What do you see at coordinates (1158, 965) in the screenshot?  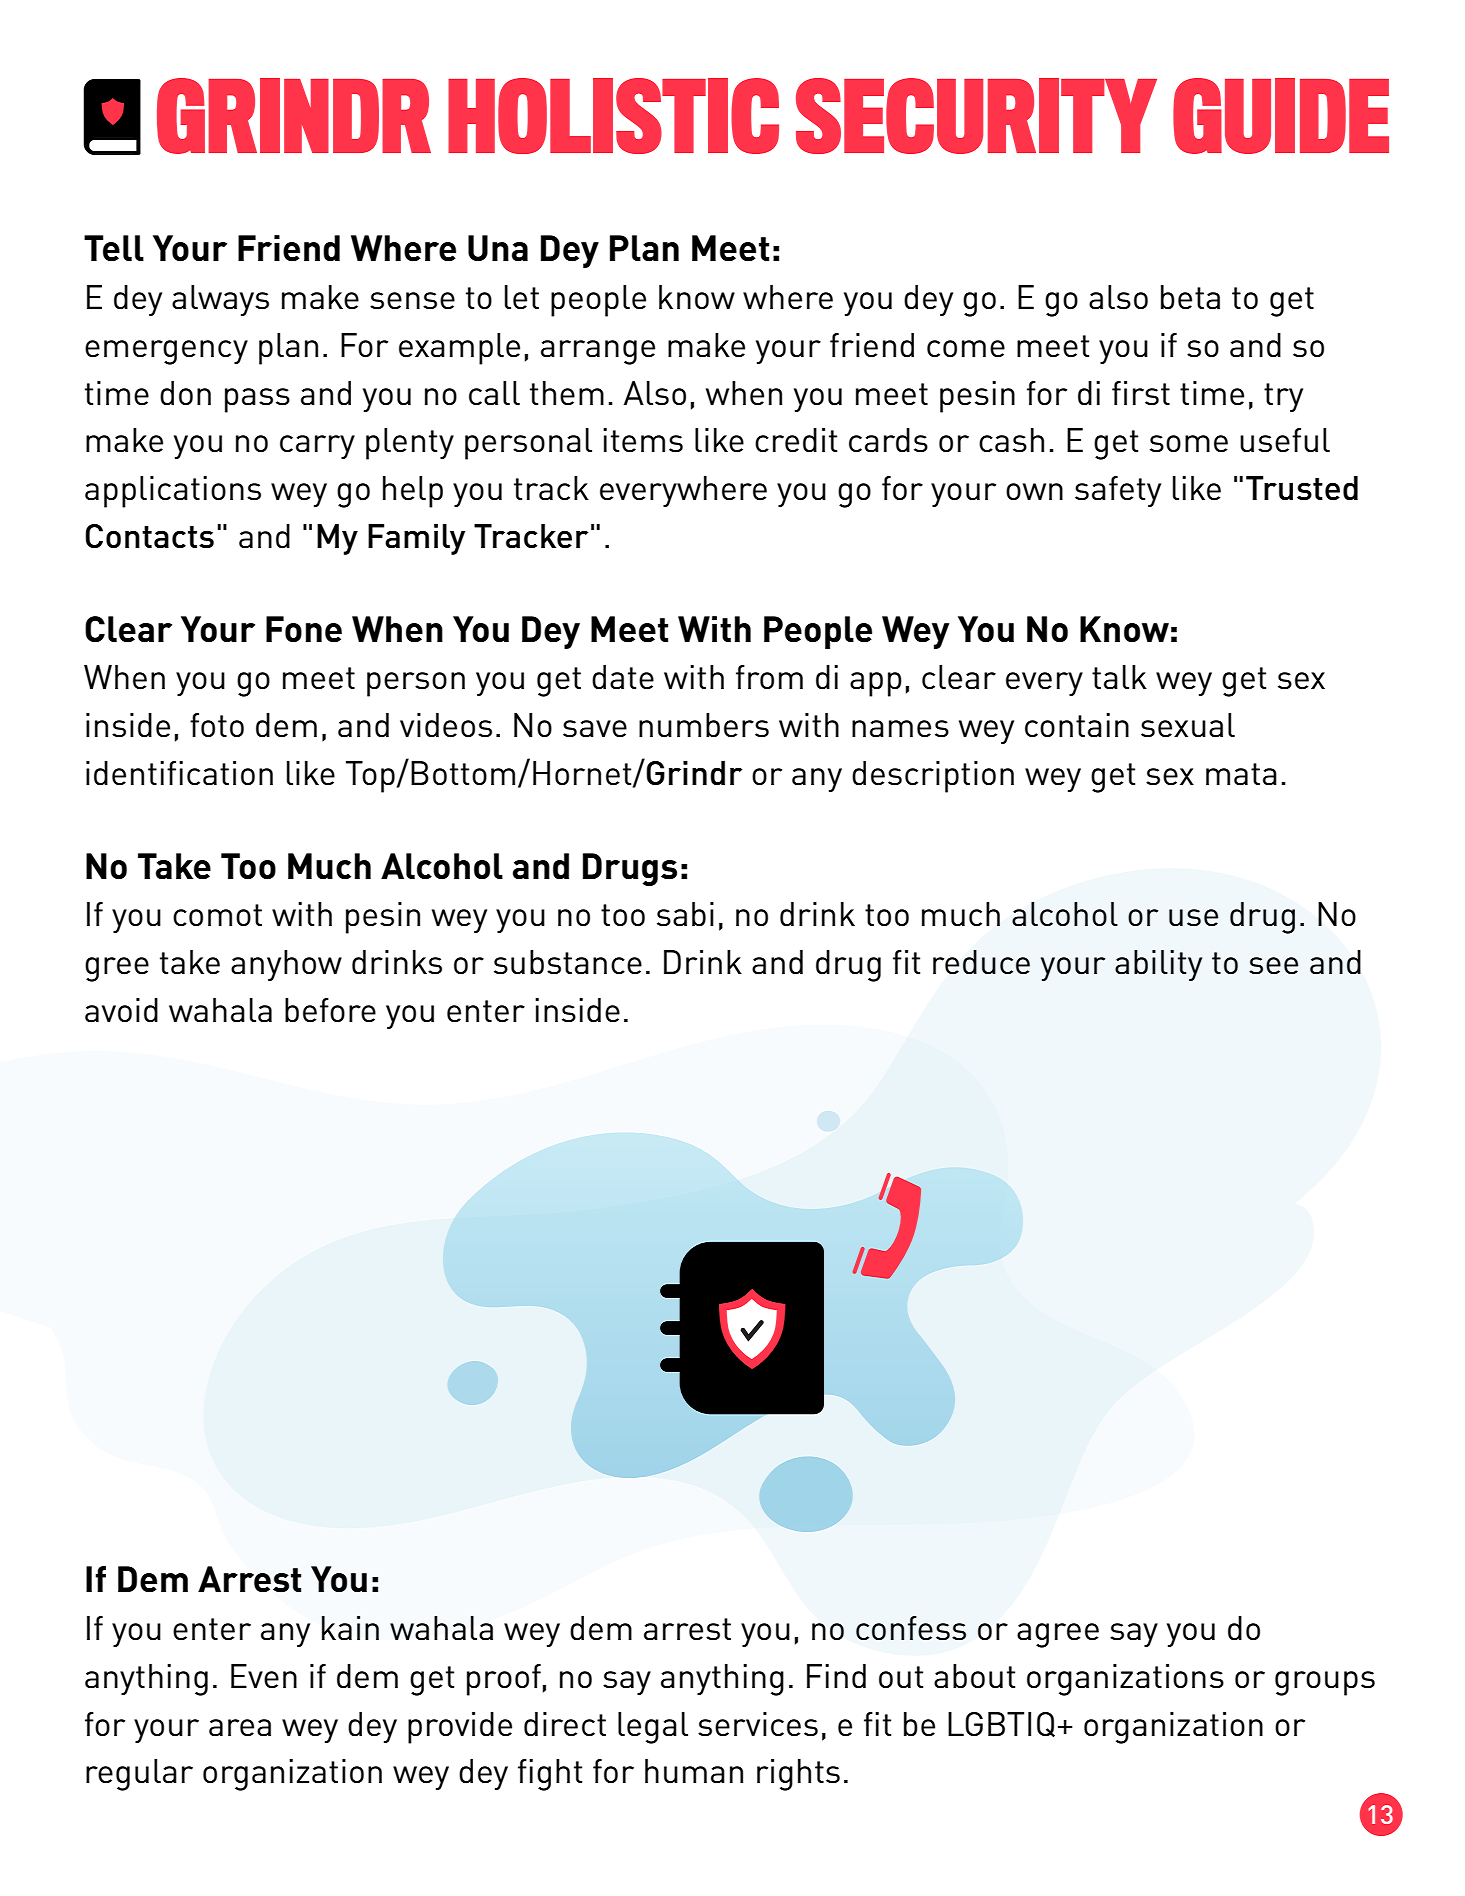 I see `ability` at bounding box center [1158, 965].
